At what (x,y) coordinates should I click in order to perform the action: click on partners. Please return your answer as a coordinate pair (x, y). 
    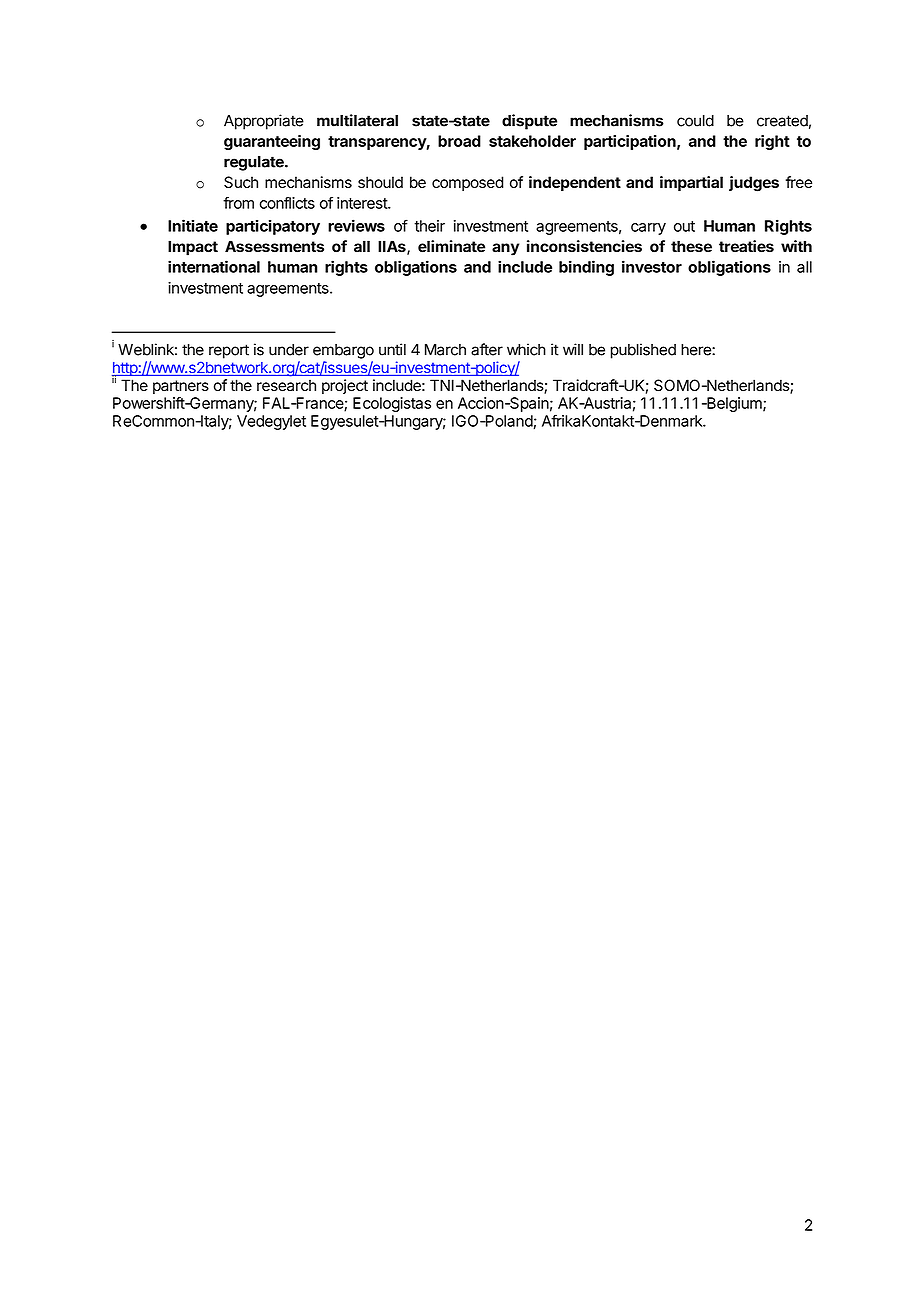
    Looking at the image, I should click on (181, 387).
